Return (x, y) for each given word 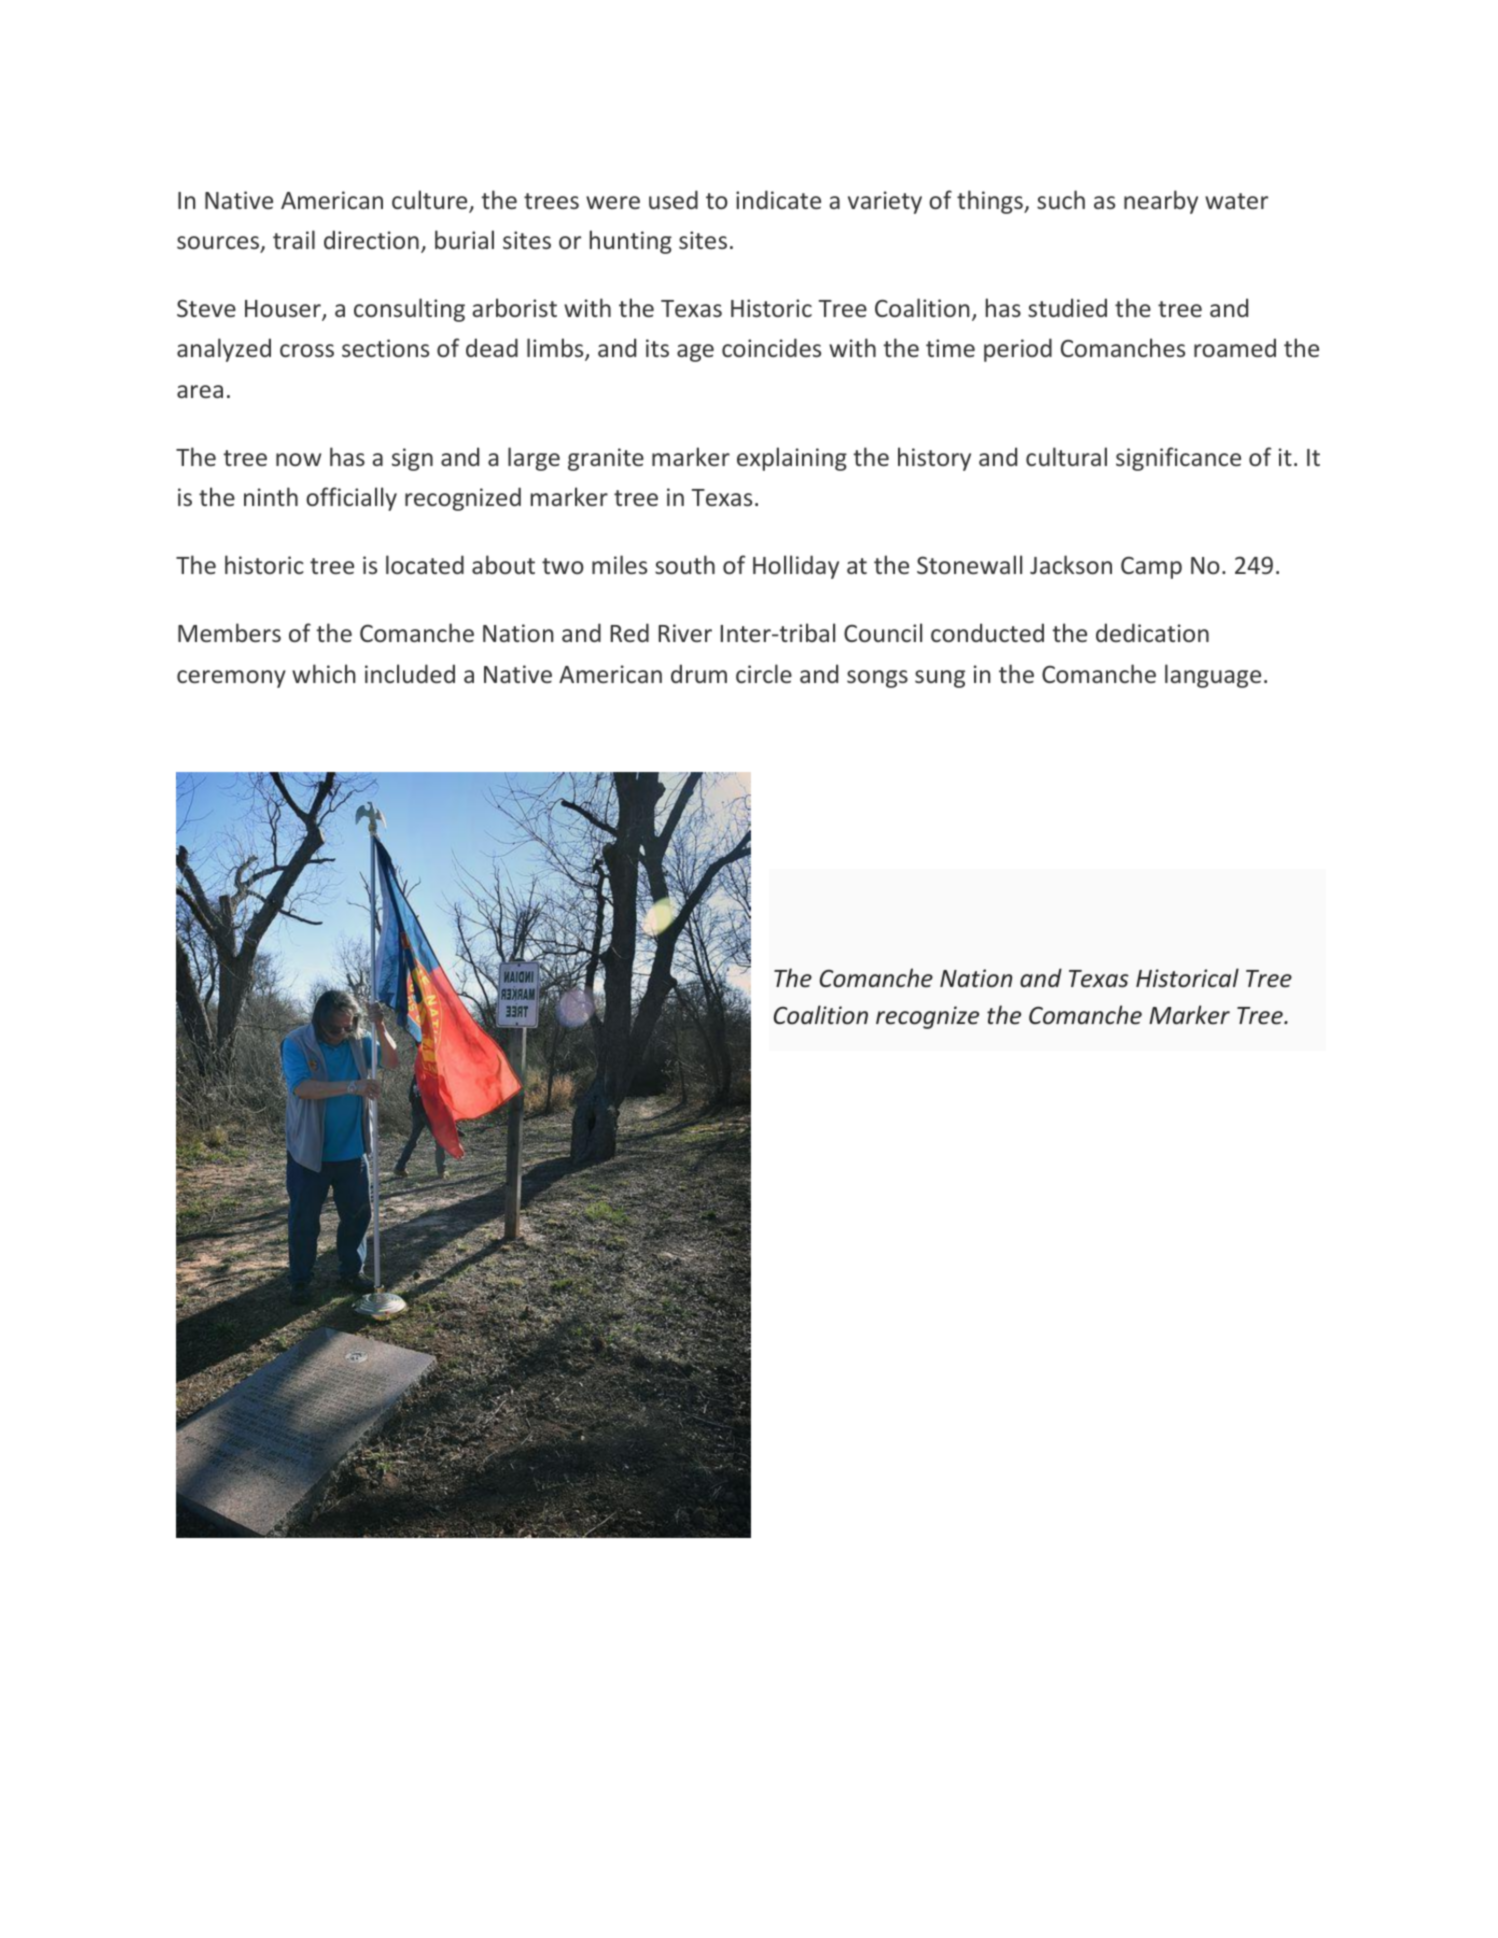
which (324, 673)
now (298, 459)
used (673, 199)
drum (699, 673)
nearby (1161, 202)
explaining (792, 459)
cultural (1066, 456)
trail (294, 239)
